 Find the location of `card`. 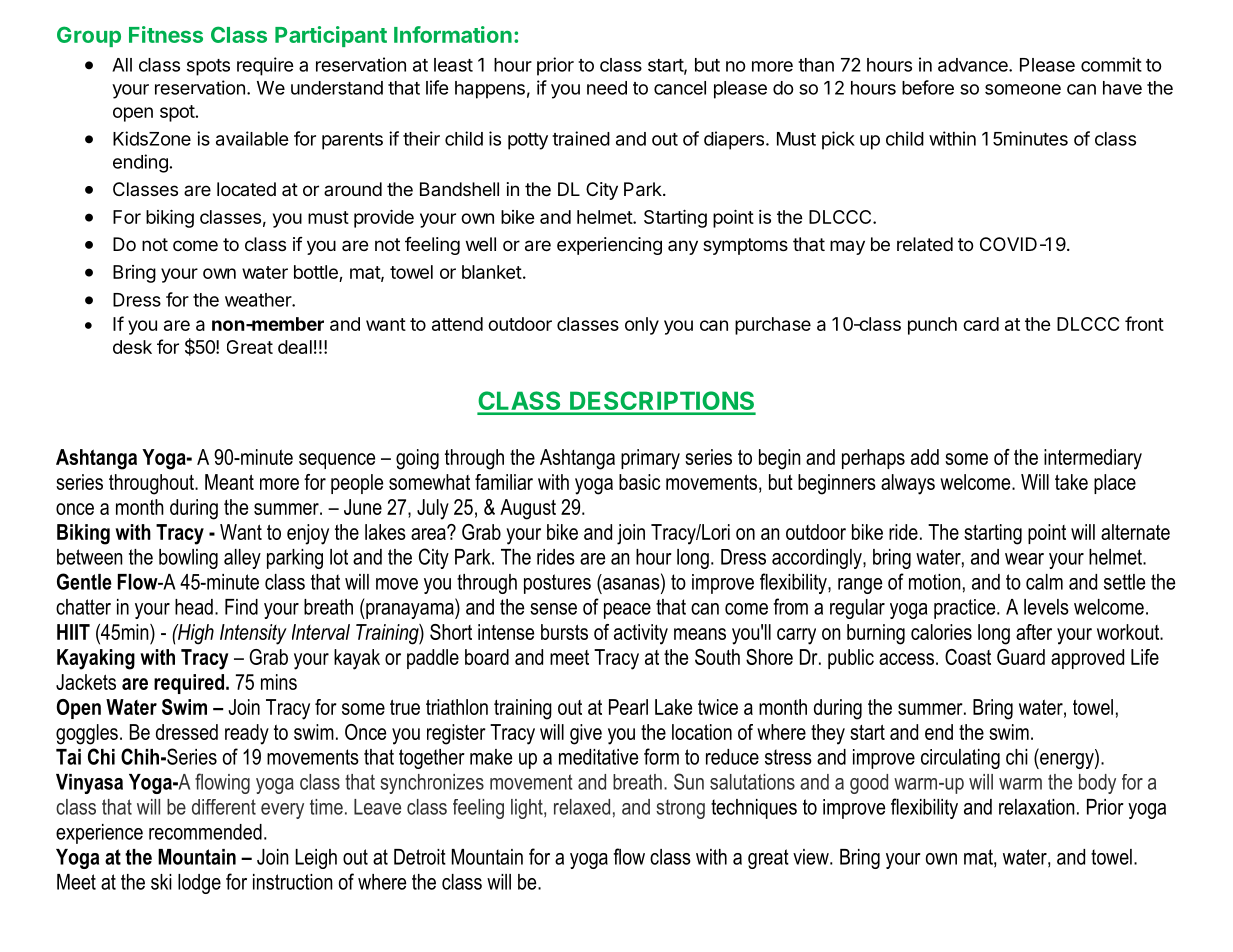

card is located at coordinates (981, 324).
